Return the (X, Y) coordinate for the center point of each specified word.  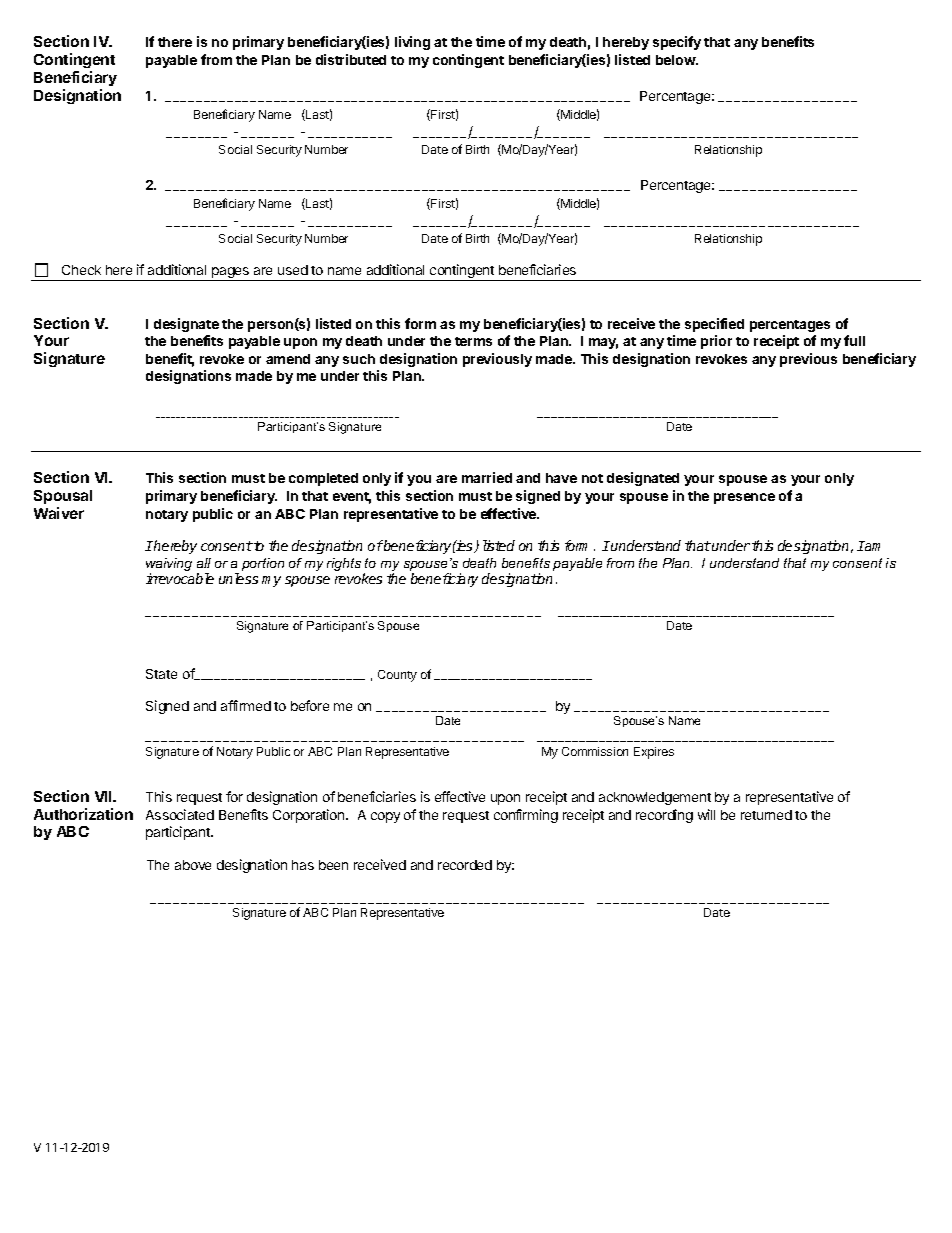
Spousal (63, 497)
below (676, 60)
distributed (351, 59)
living (412, 43)
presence (744, 498)
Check (81, 270)
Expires (654, 753)
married (487, 477)
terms (473, 341)
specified (714, 325)
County (397, 676)
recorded (465, 865)
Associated (180, 814)
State (161, 674)
